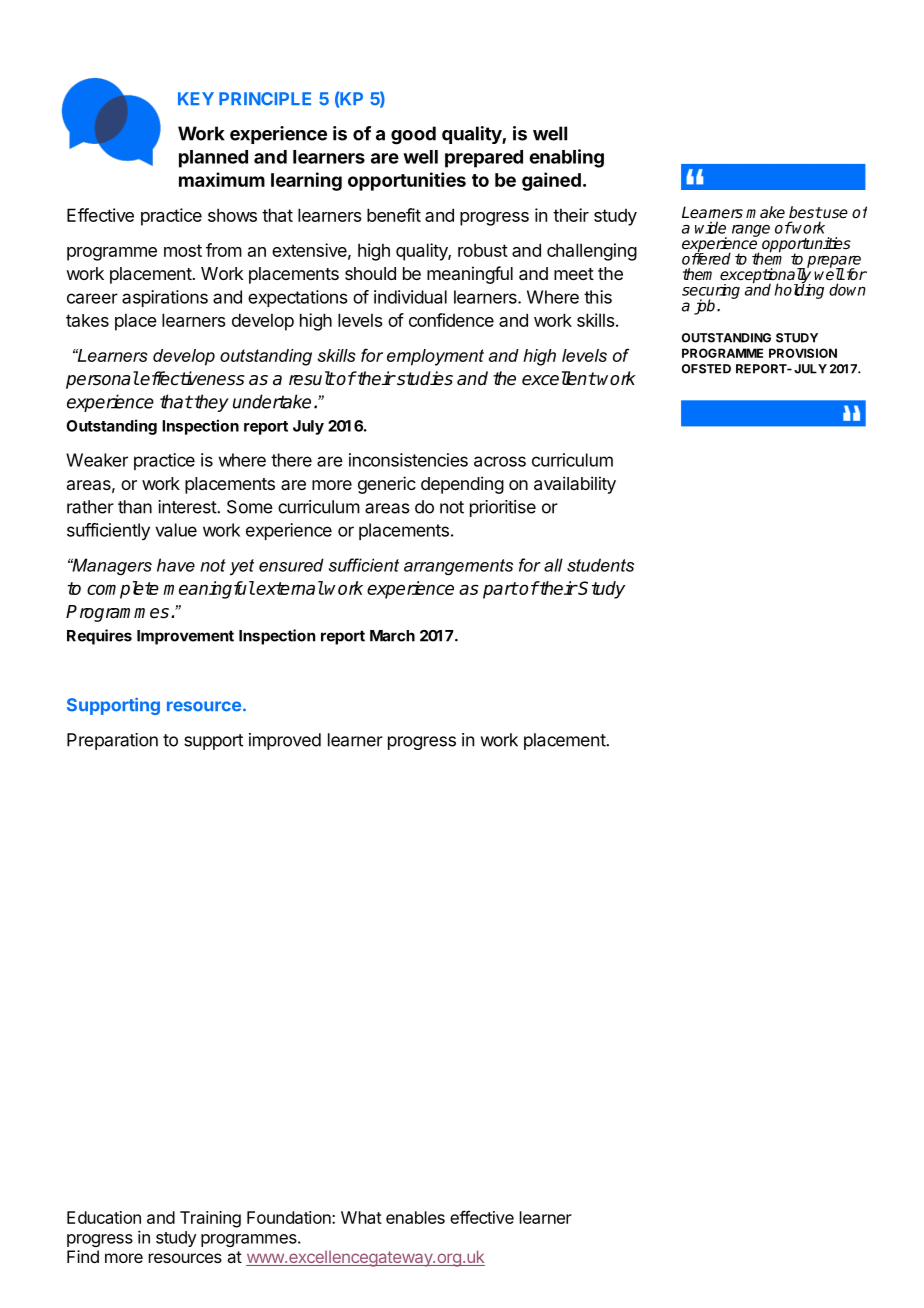 Image resolution: width=924 pixels, height=1308 pixels. Describe the element at coordinates (196, 98) in the screenshot. I see `KEY` at that location.
